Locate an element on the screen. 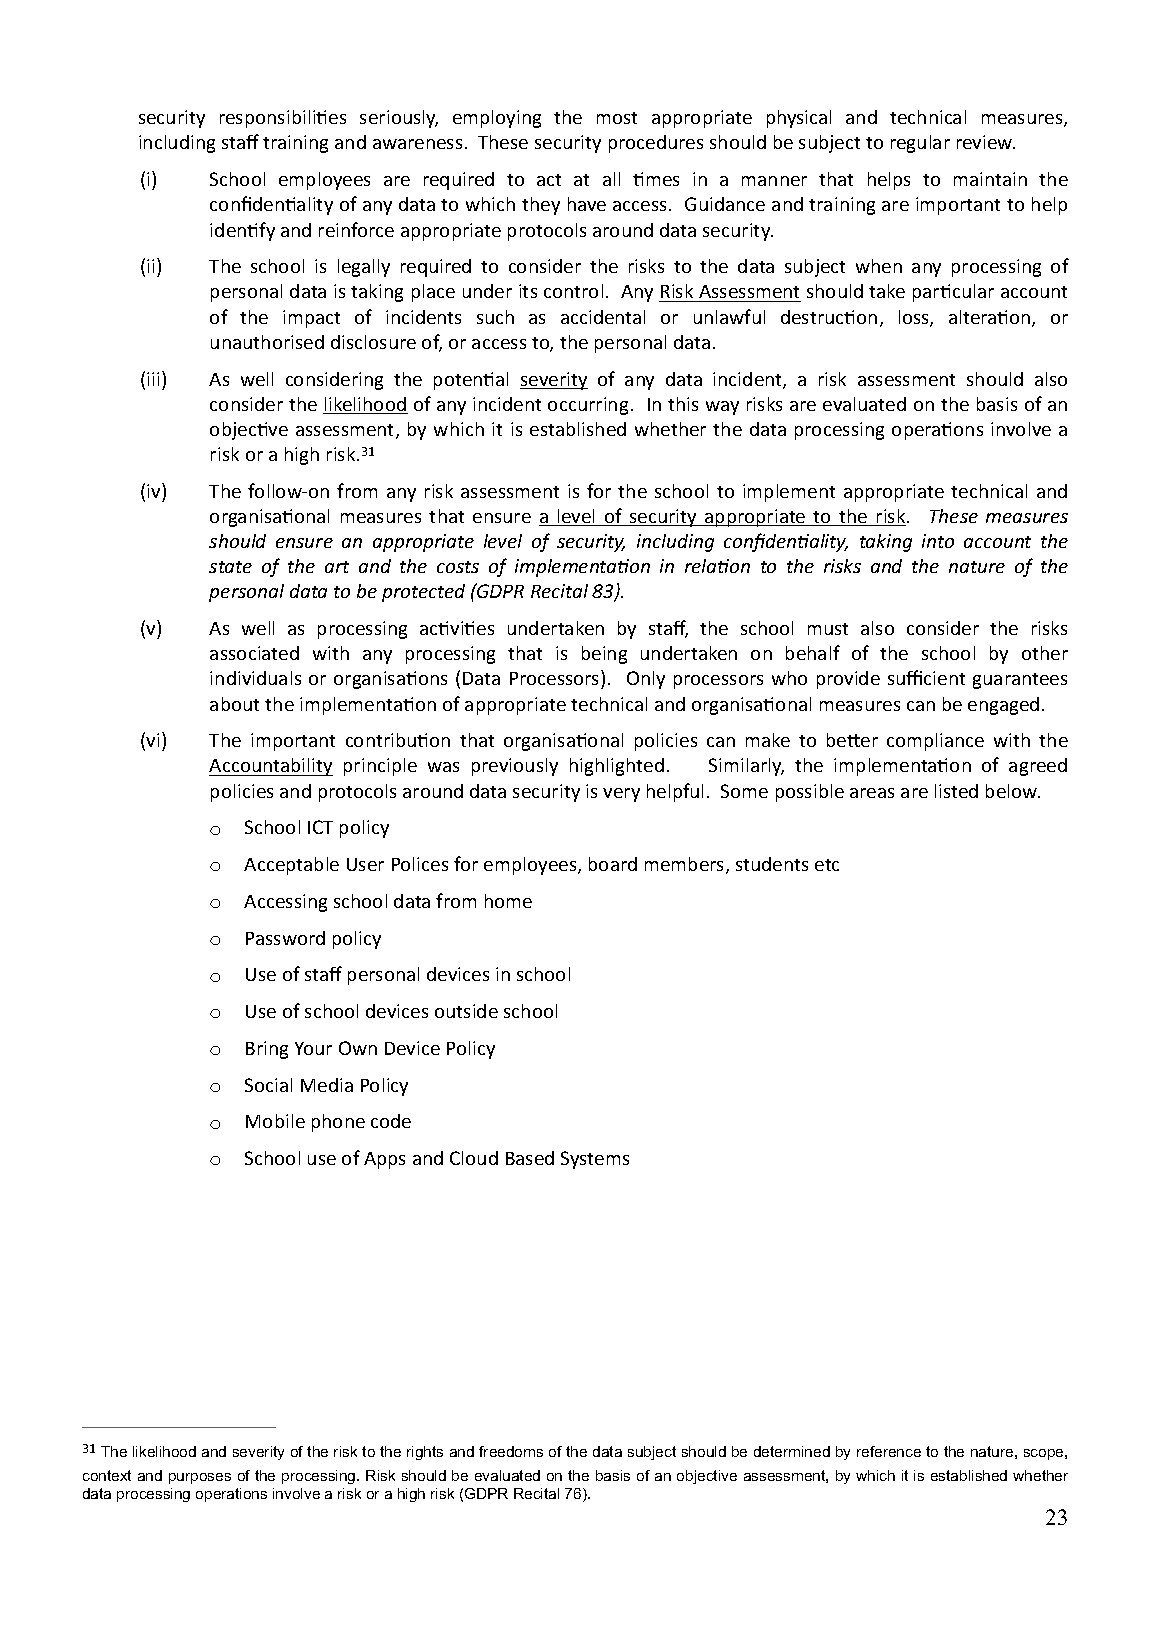 This screenshot has height=1629, width=1151. have is located at coordinates (587, 204).
